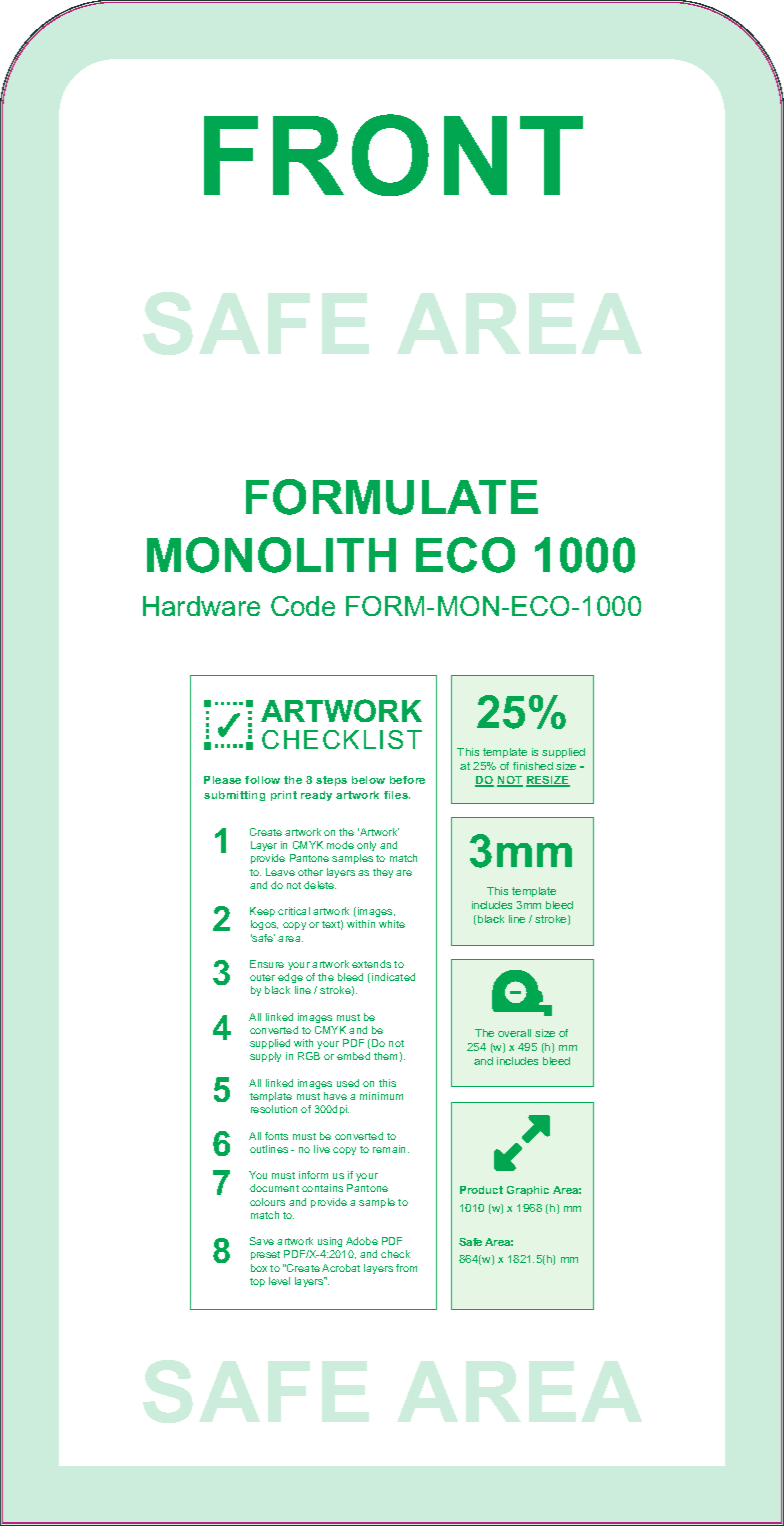 Image resolution: width=784 pixels, height=1528 pixels. What do you see at coordinates (368, 780) in the screenshot?
I see `below` at bounding box center [368, 780].
